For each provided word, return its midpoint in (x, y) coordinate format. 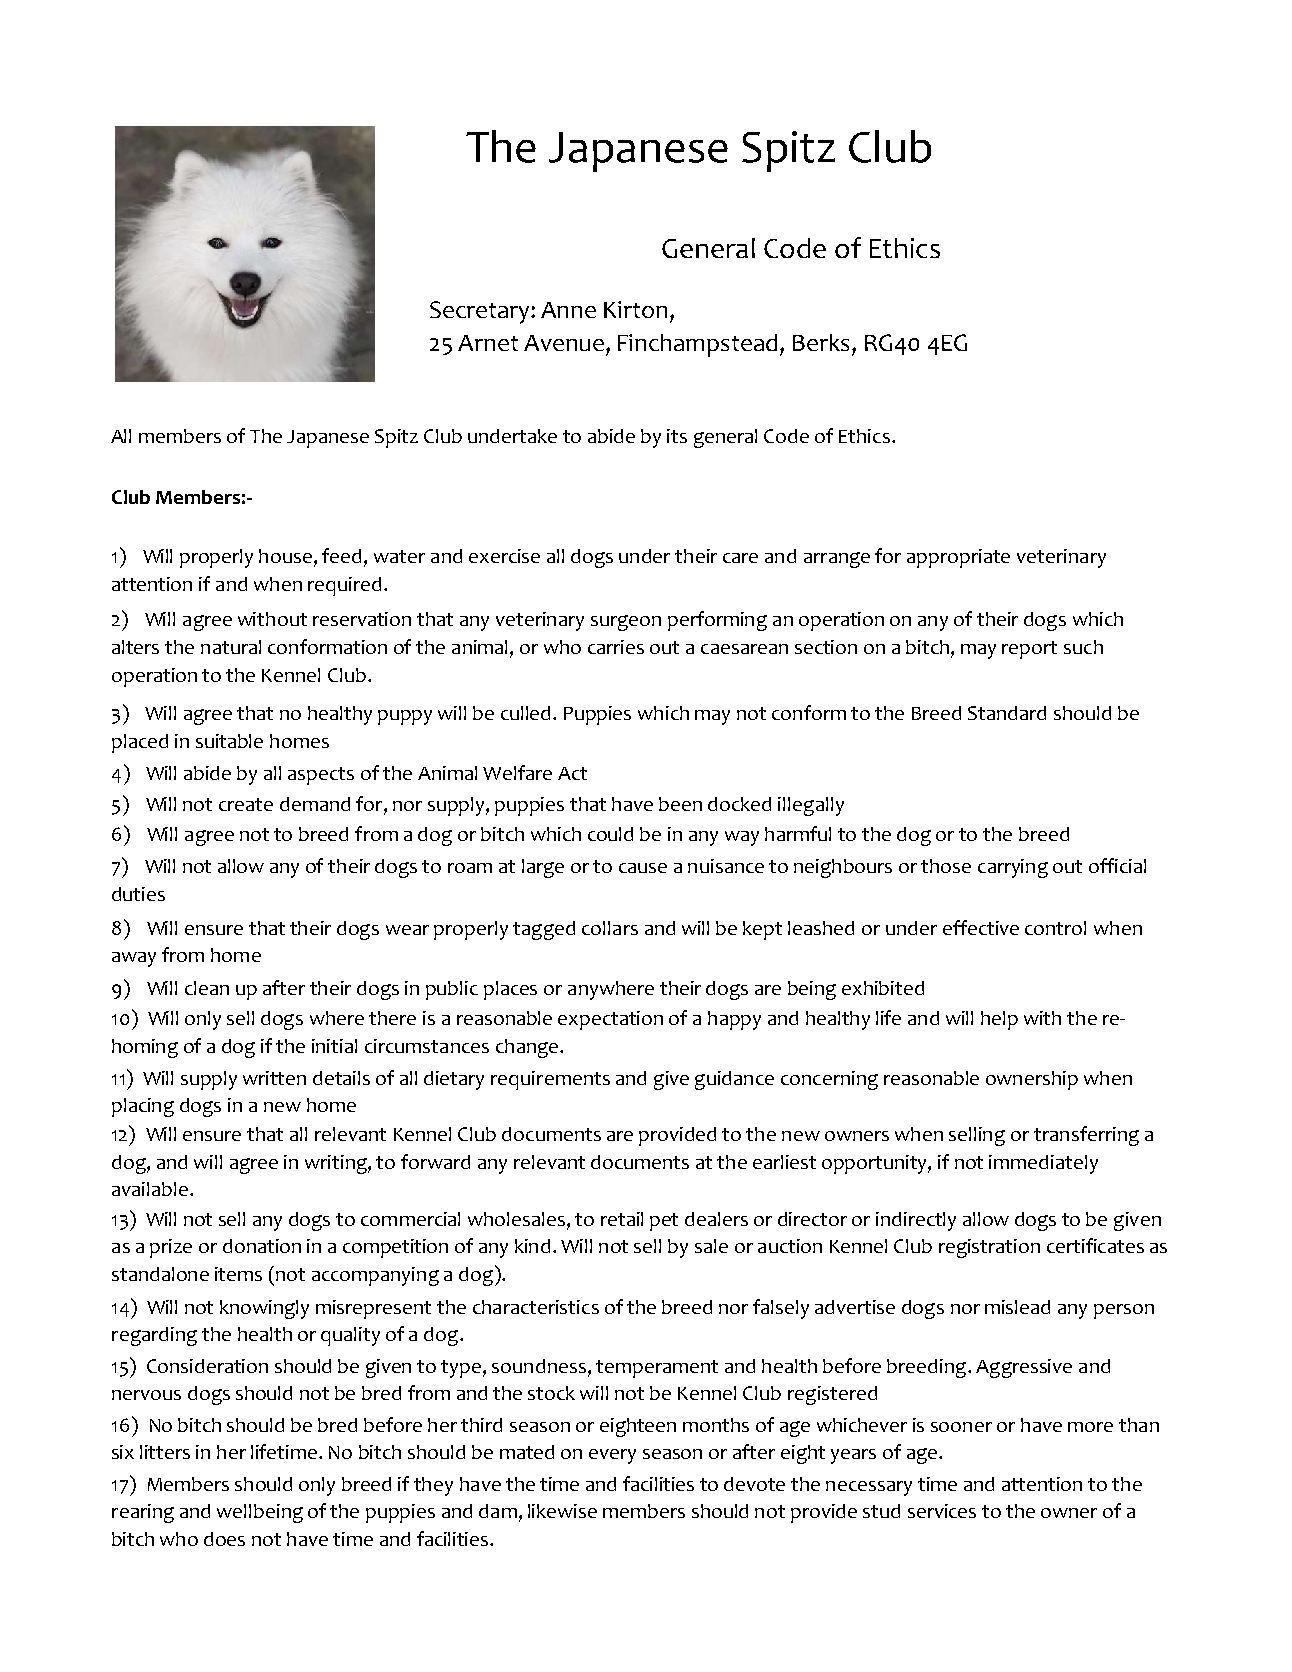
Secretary (481, 312)
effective (981, 927)
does (224, 1539)
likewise (562, 1511)
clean (207, 988)
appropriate (958, 558)
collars (610, 928)
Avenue (564, 343)
